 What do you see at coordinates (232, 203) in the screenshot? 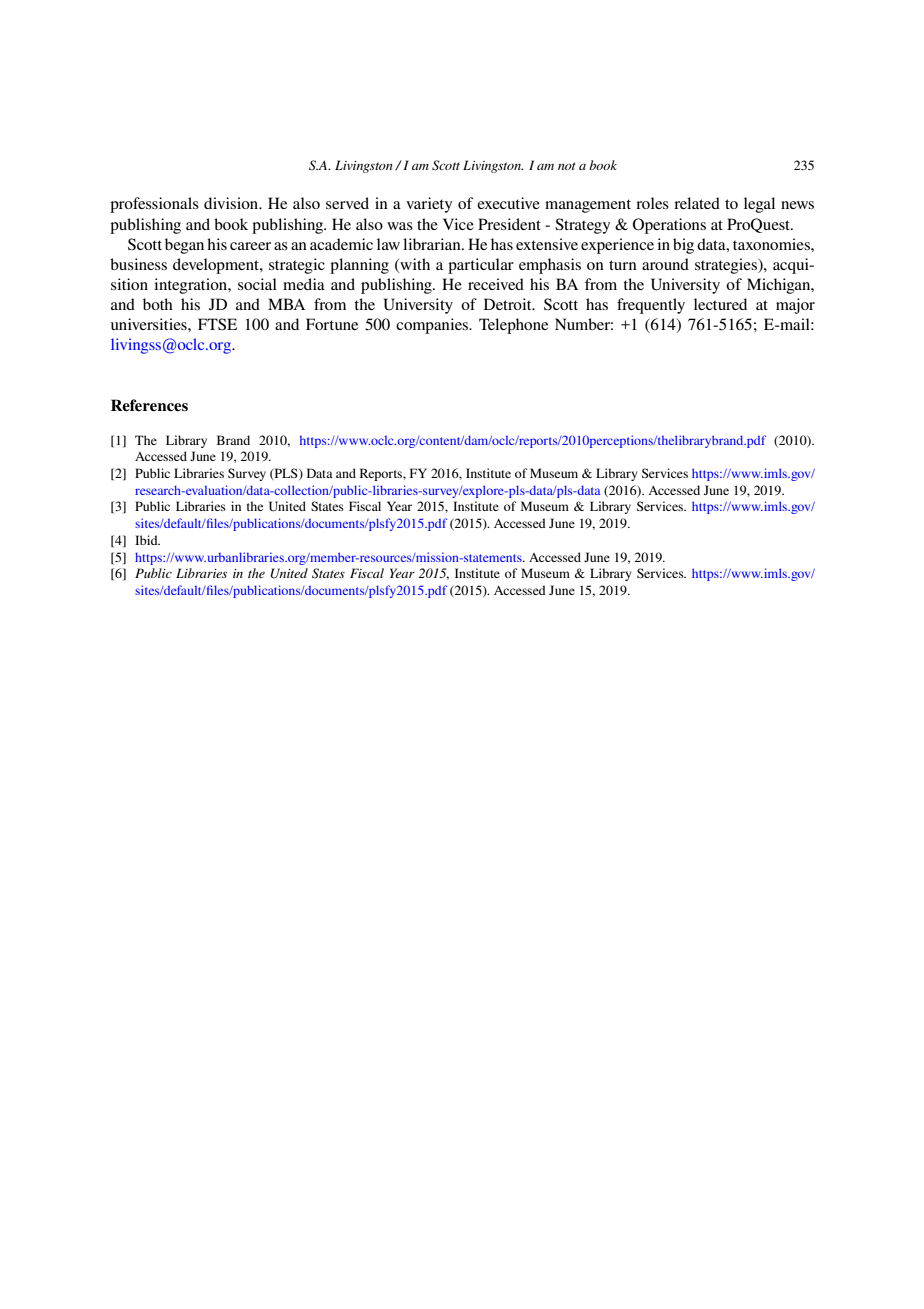
I see `division` at bounding box center [232, 203].
